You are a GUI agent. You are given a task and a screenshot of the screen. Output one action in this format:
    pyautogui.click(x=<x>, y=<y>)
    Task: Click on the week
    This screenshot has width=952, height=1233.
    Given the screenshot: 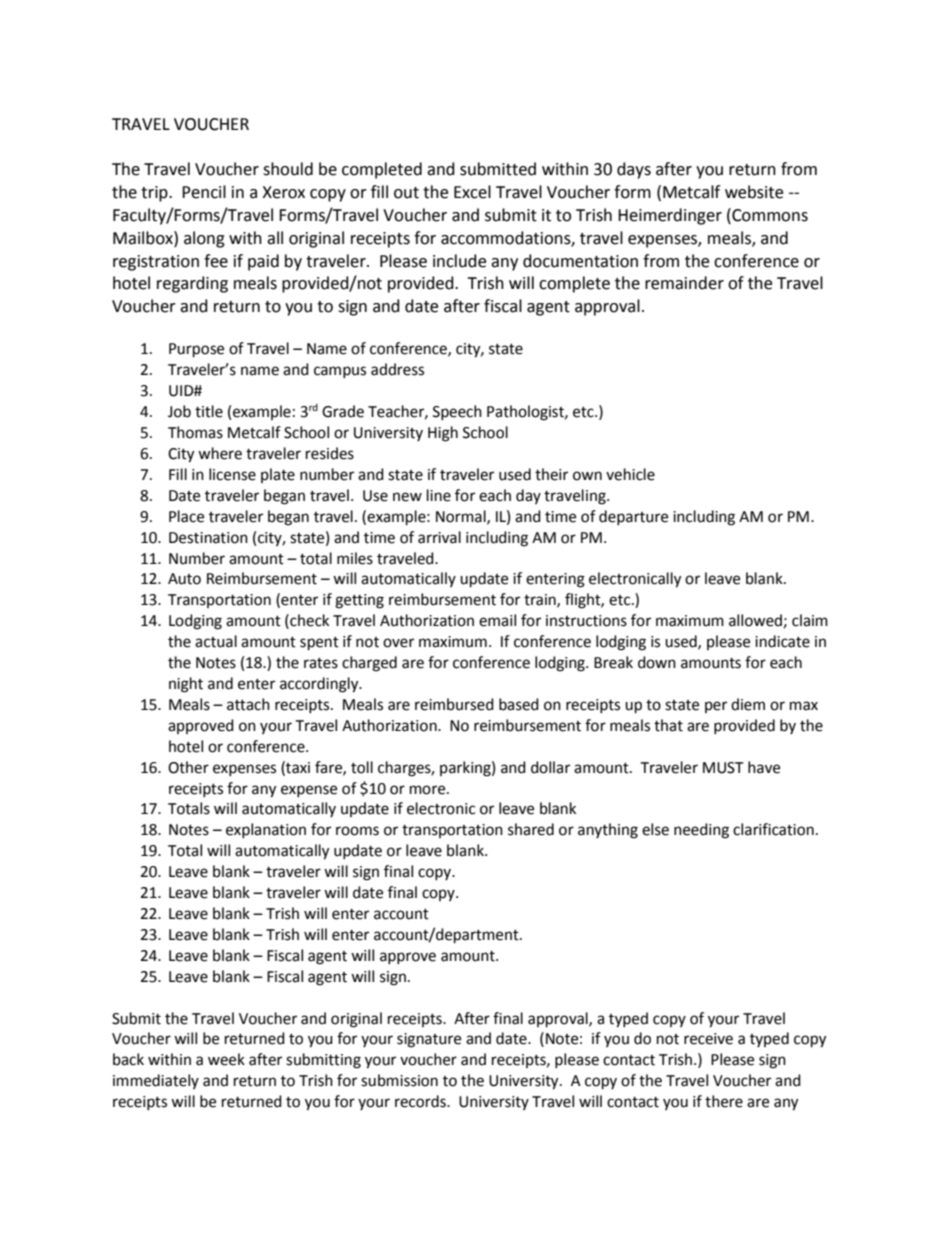 What is the action you would take?
    pyautogui.click(x=226, y=1059)
